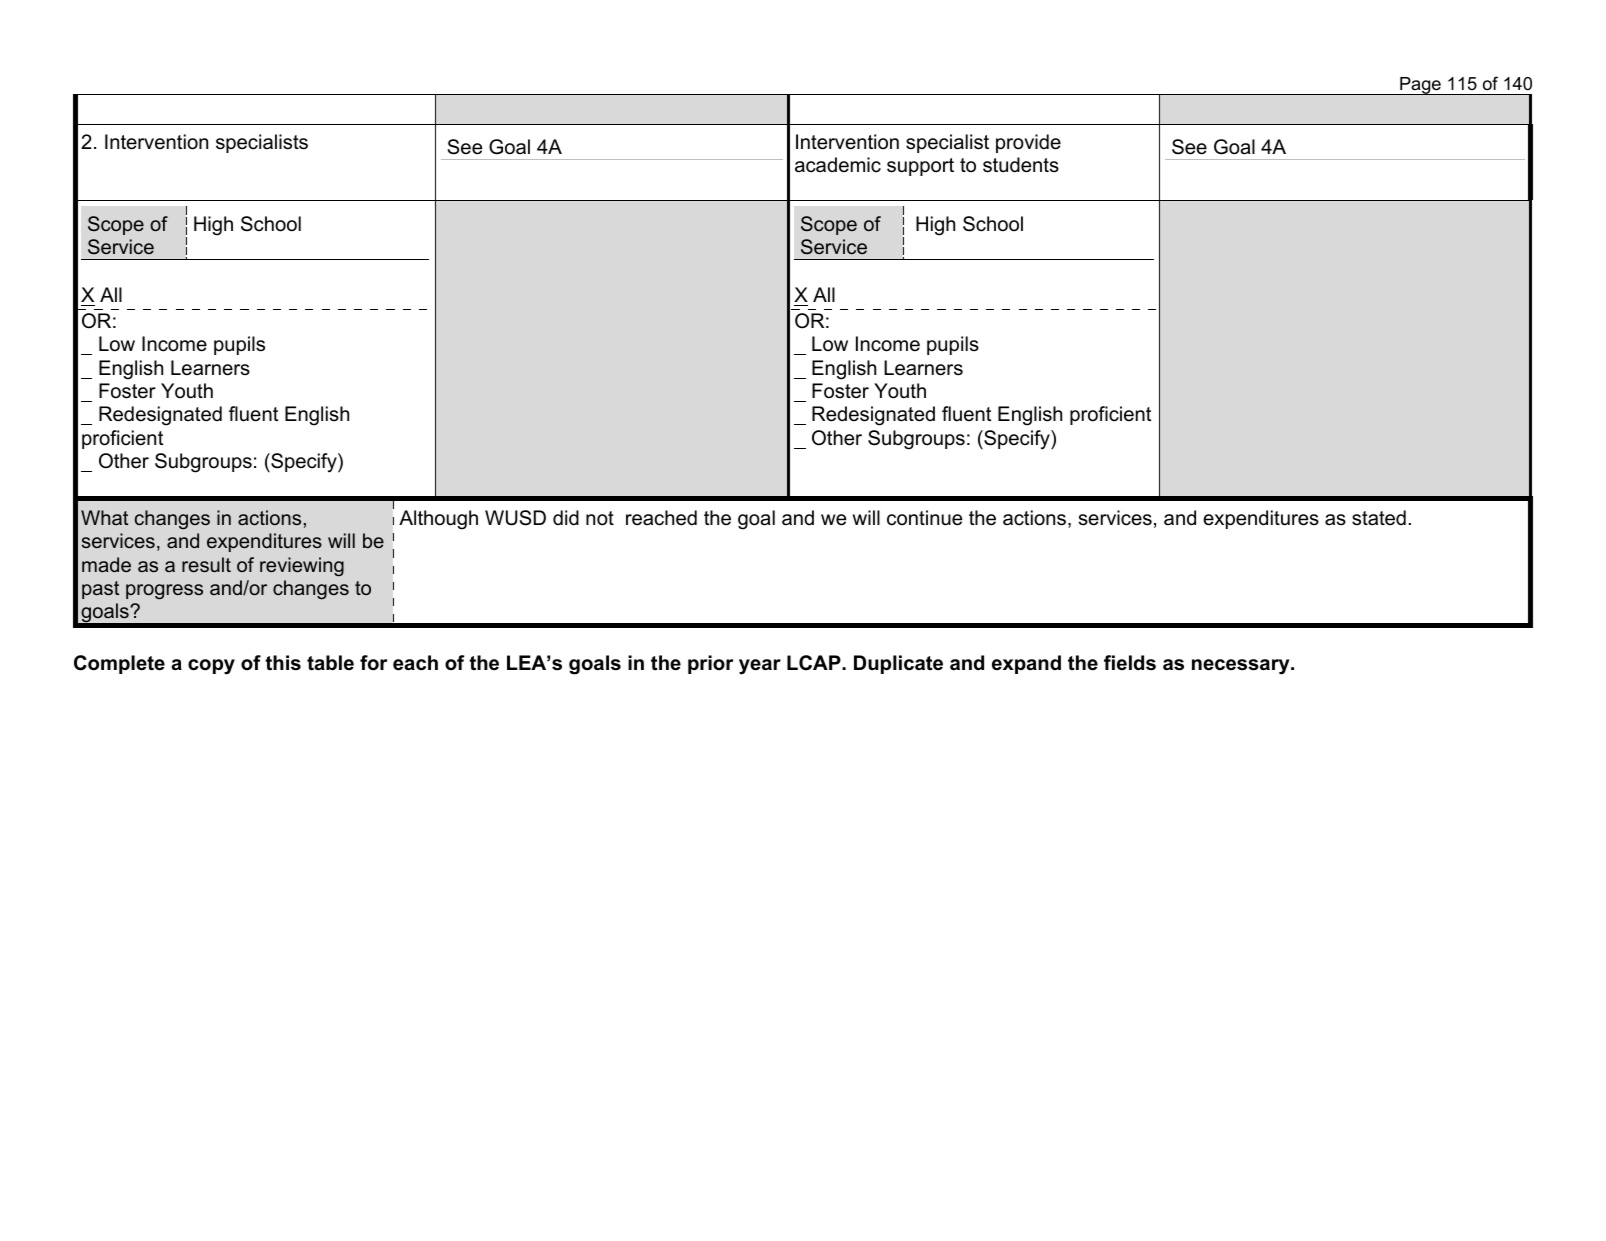 This document has width=1606, height=1241. I want to click on not, so click(600, 518).
